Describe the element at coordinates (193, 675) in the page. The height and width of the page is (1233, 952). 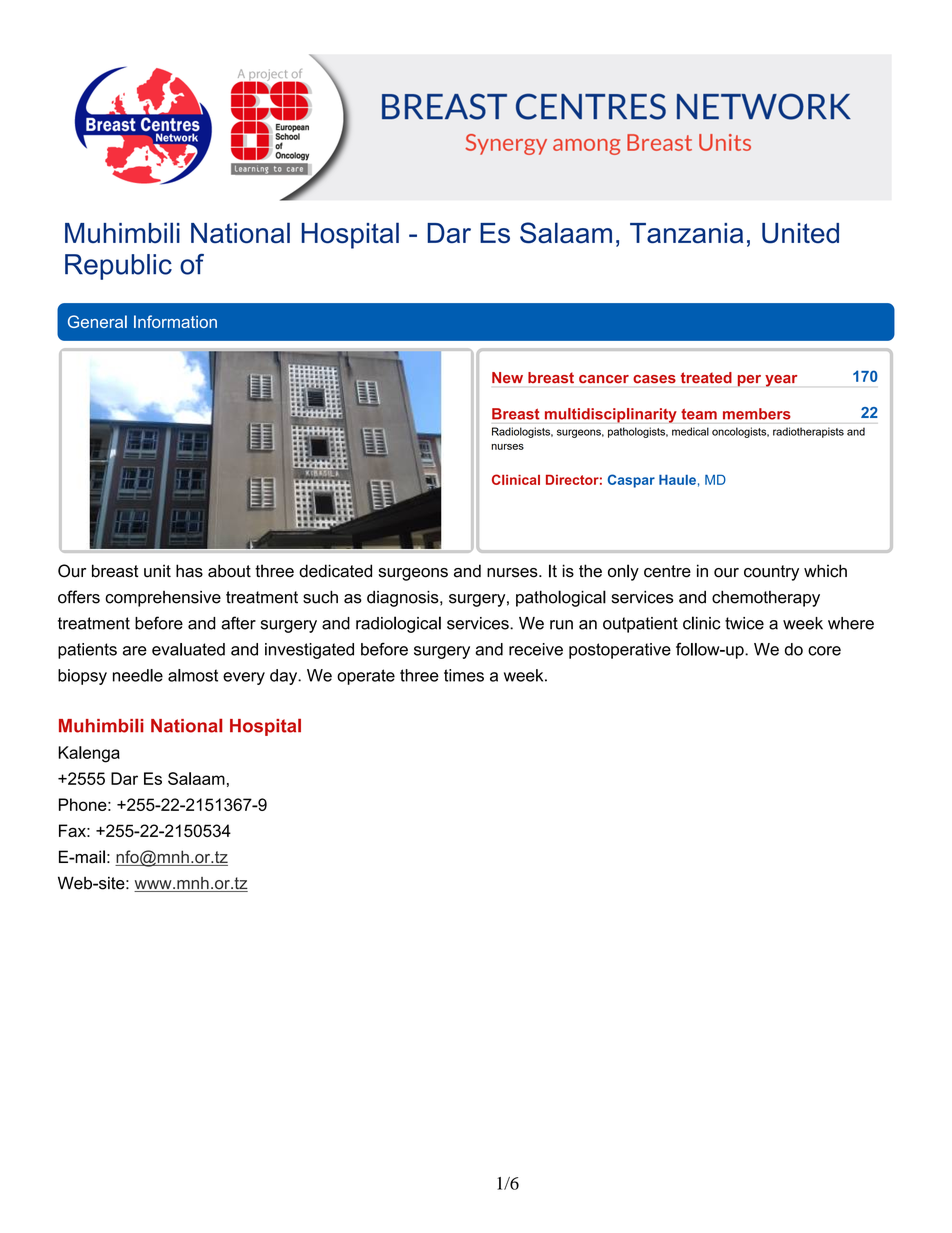
I see `almost` at that location.
